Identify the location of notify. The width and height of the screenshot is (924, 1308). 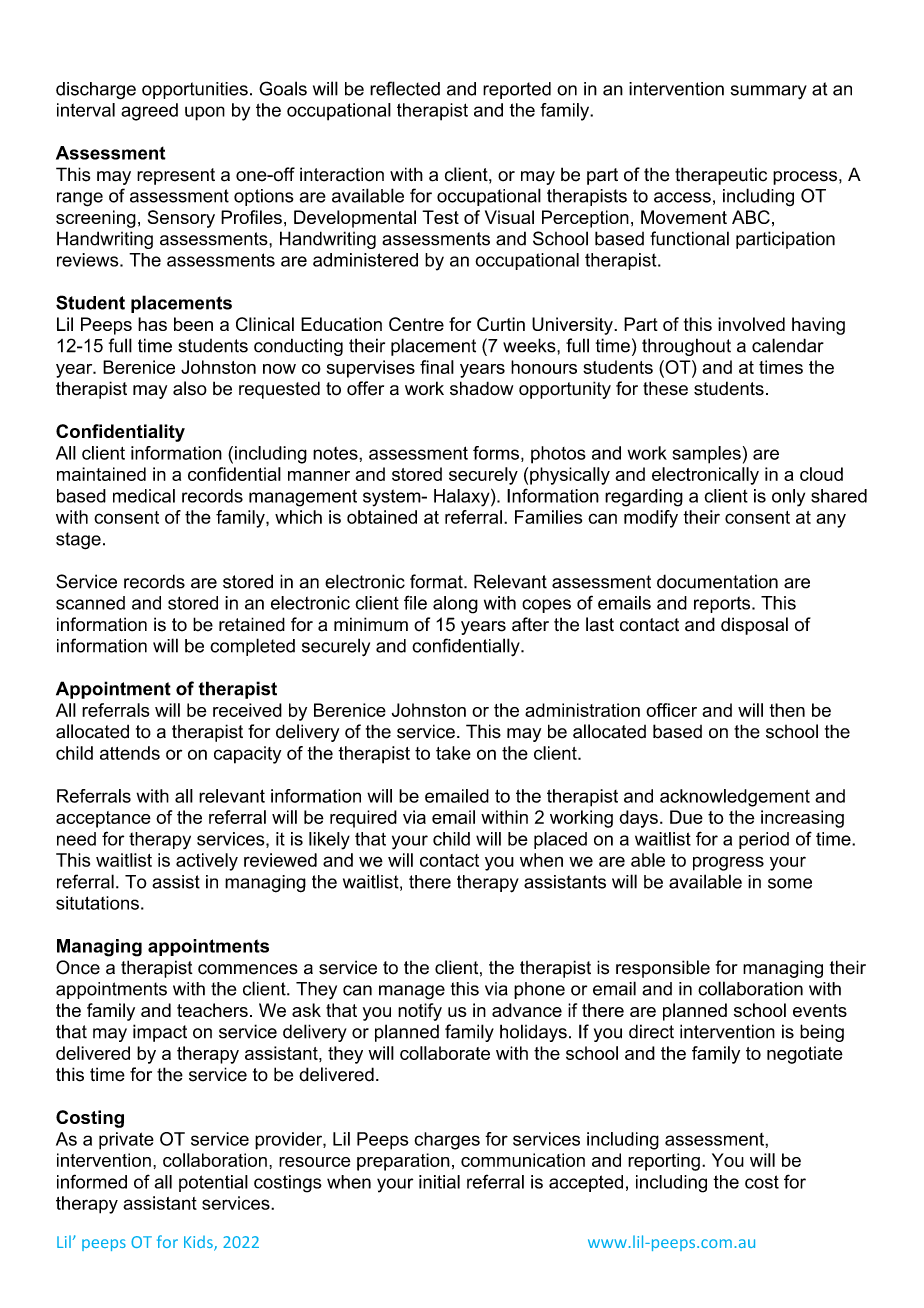
(420, 1012).
